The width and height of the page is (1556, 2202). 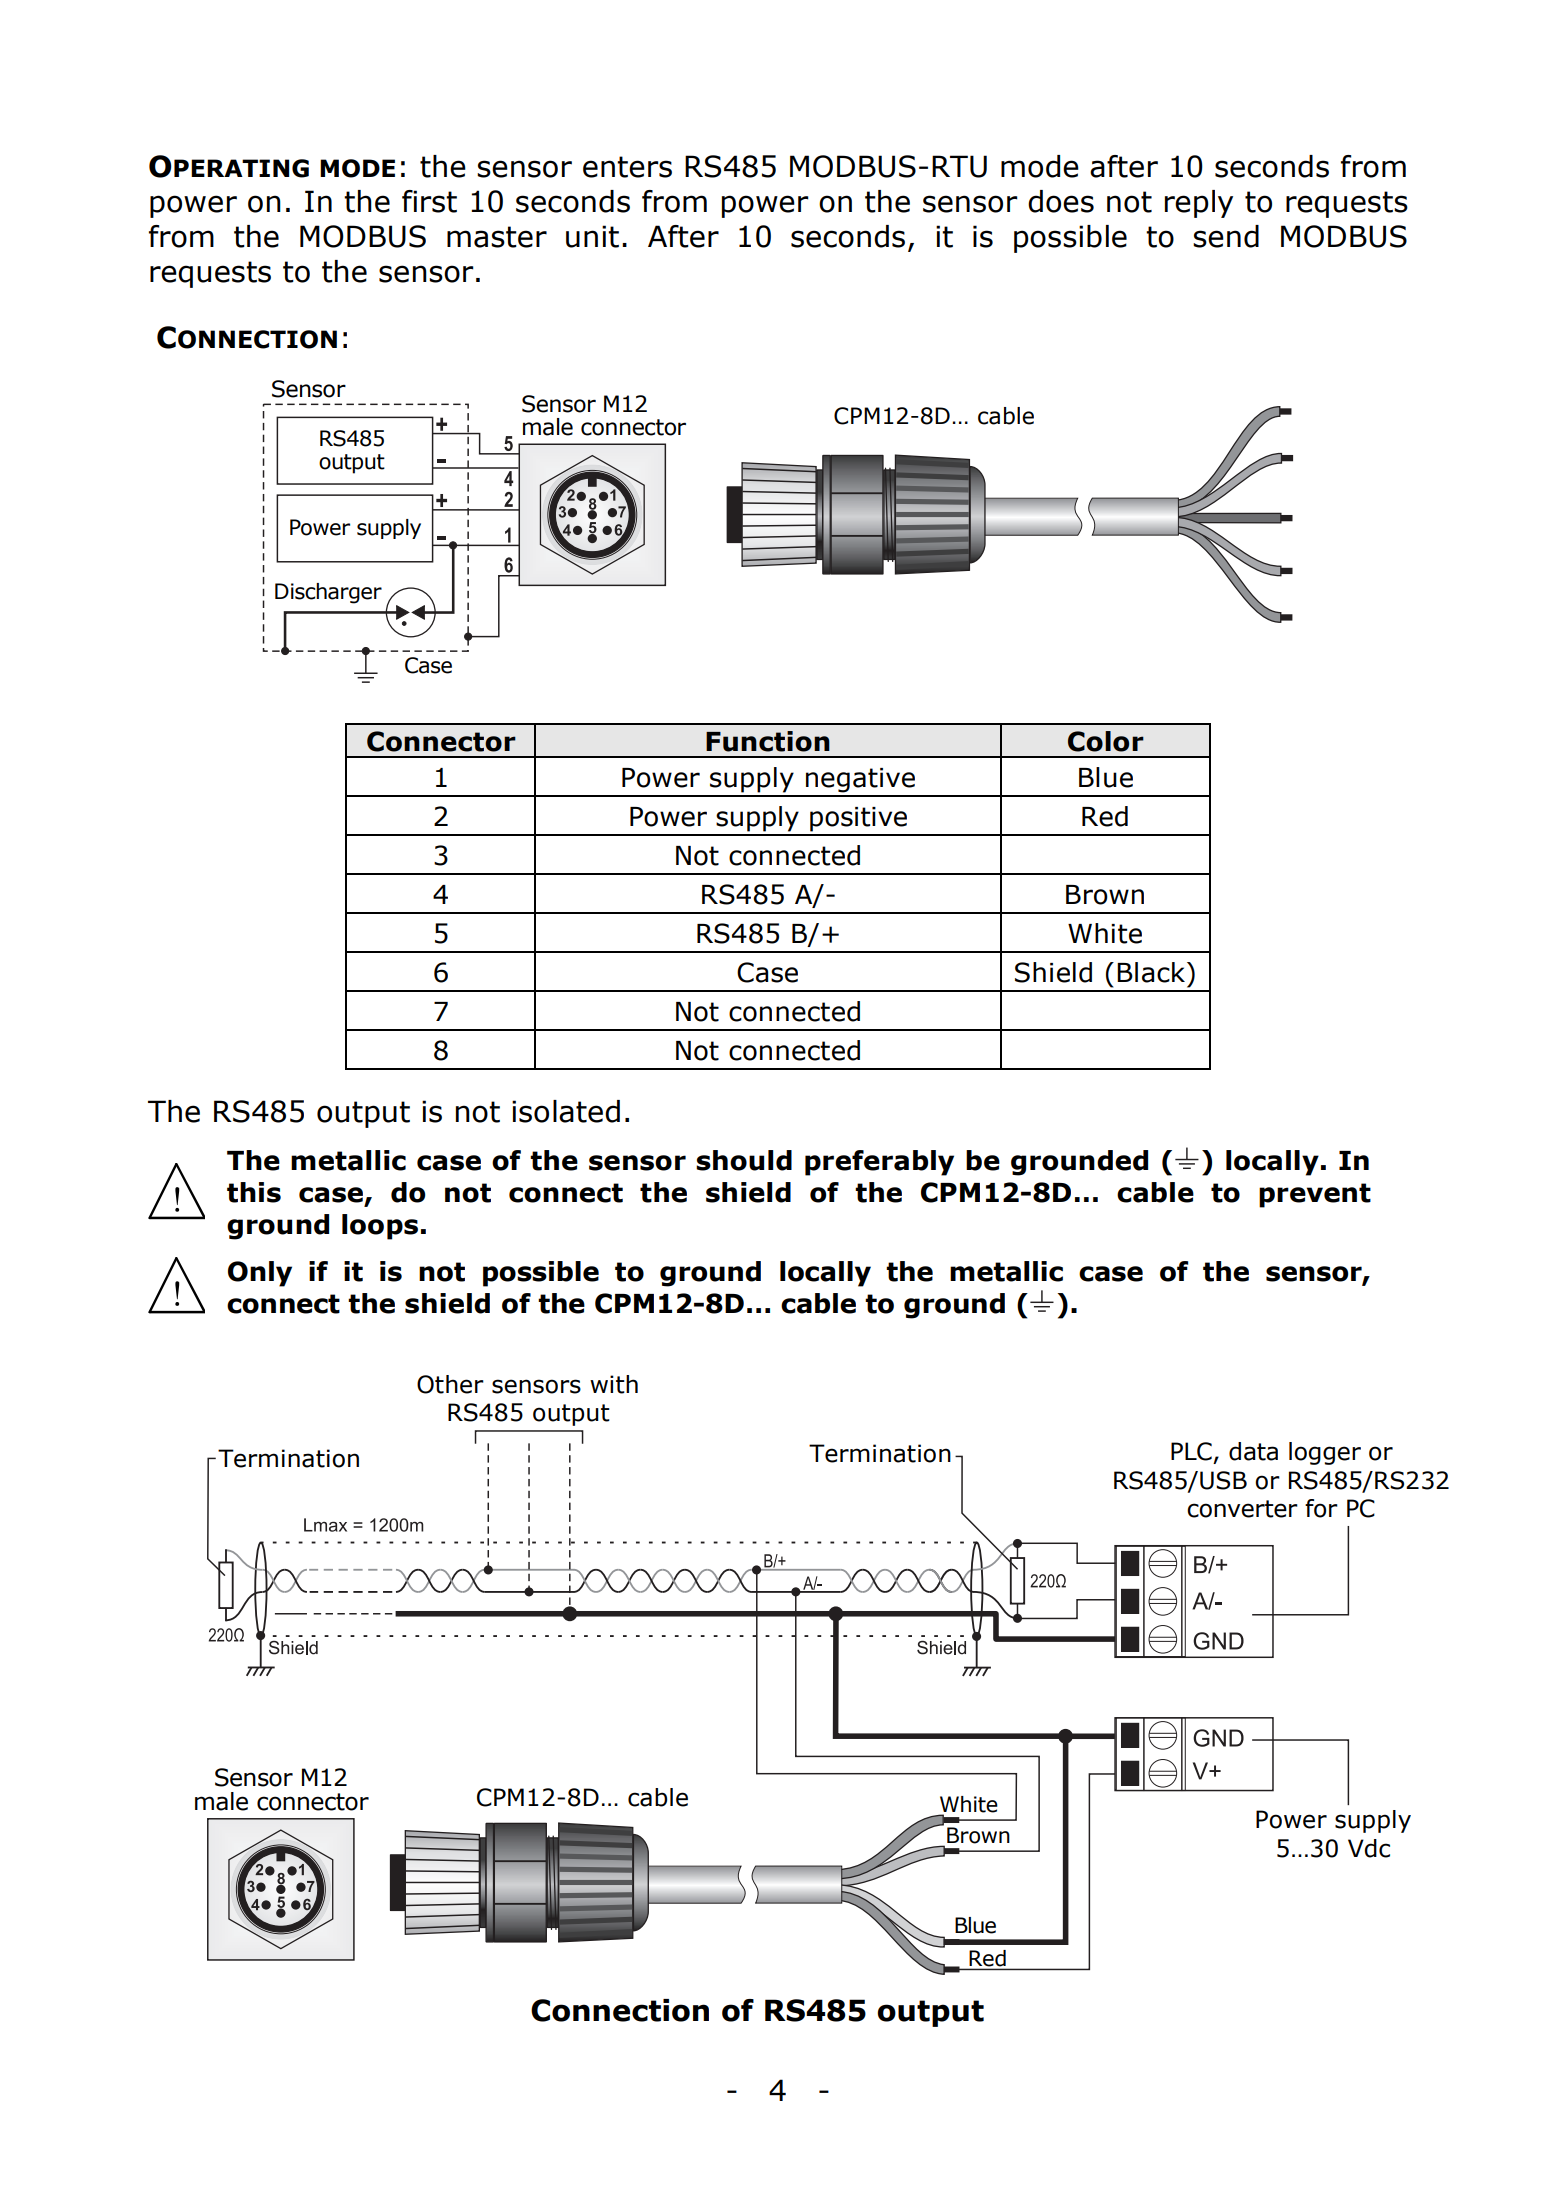 I want to click on send, so click(x=1226, y=236).
